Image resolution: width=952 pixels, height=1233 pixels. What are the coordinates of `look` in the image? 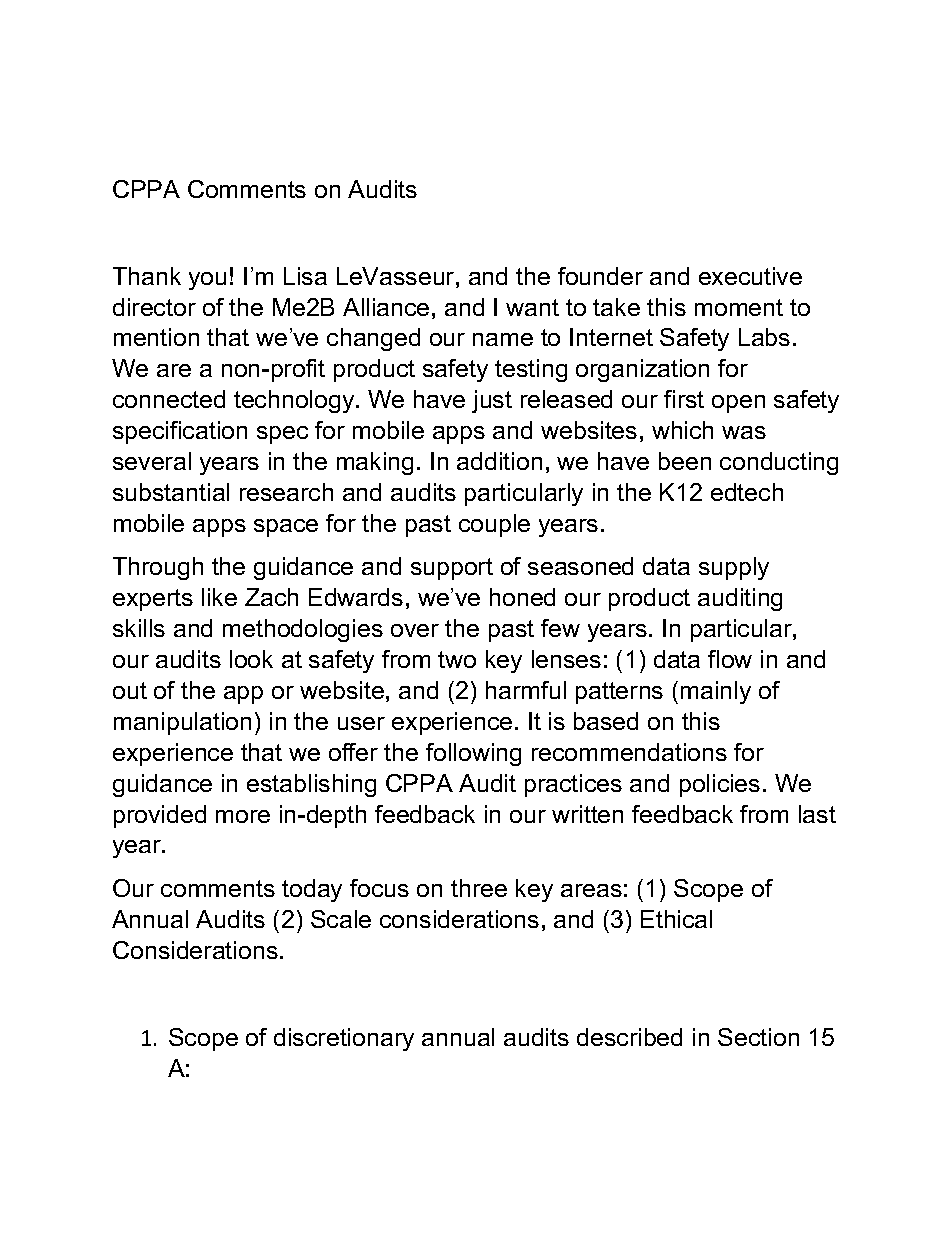 It's located at (251, 659).
